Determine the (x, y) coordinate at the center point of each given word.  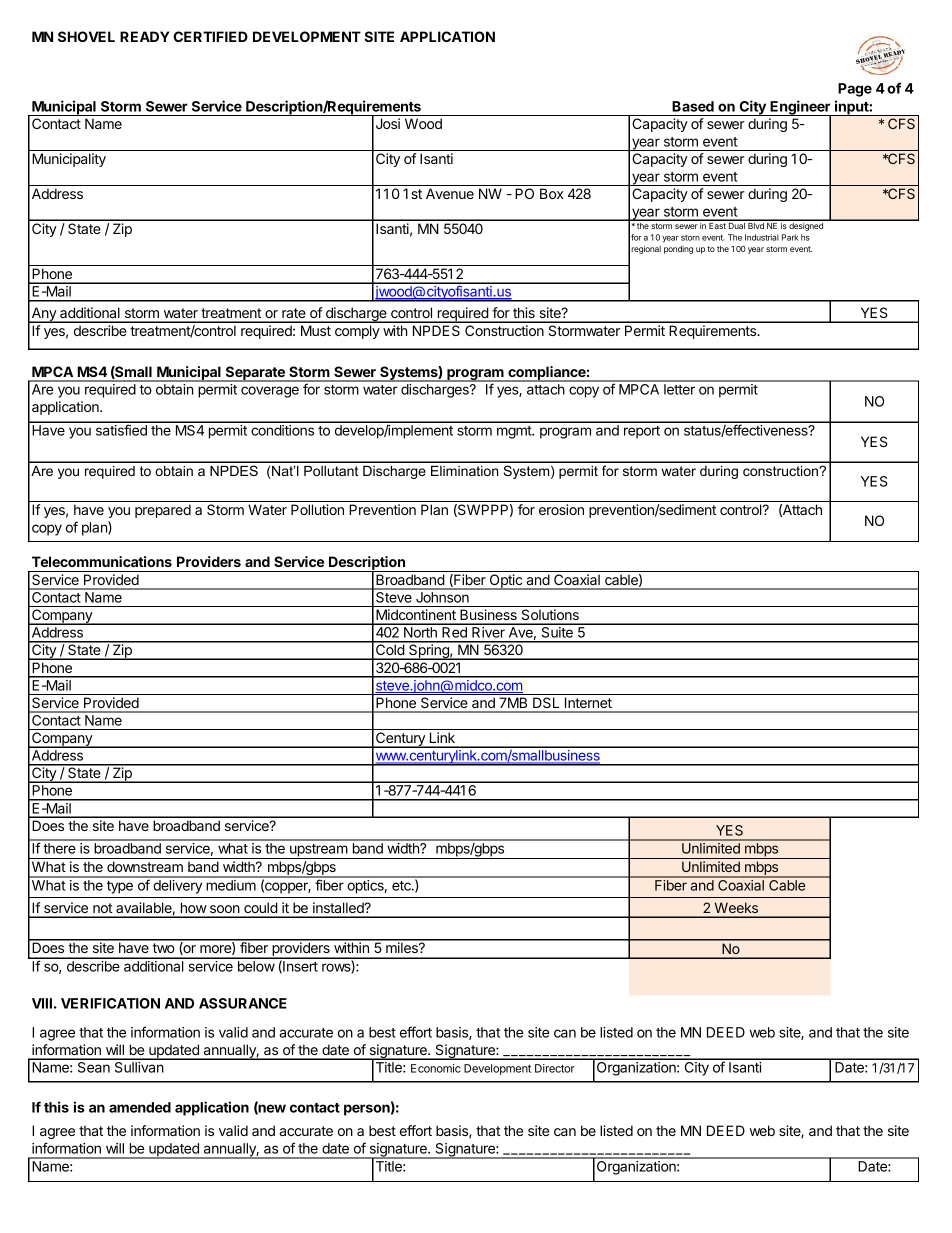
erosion (561, 509)
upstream (318, 851)
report (642, 432)
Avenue (450, 193)
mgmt (515, 432)
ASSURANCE (243, 1003)
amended (140, 1107)
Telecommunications (102, 561)
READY (144, 36)
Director (555, 1068)
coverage (270, 392)
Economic (436, 1068)
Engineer (800, 108)
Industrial (762, 237)
